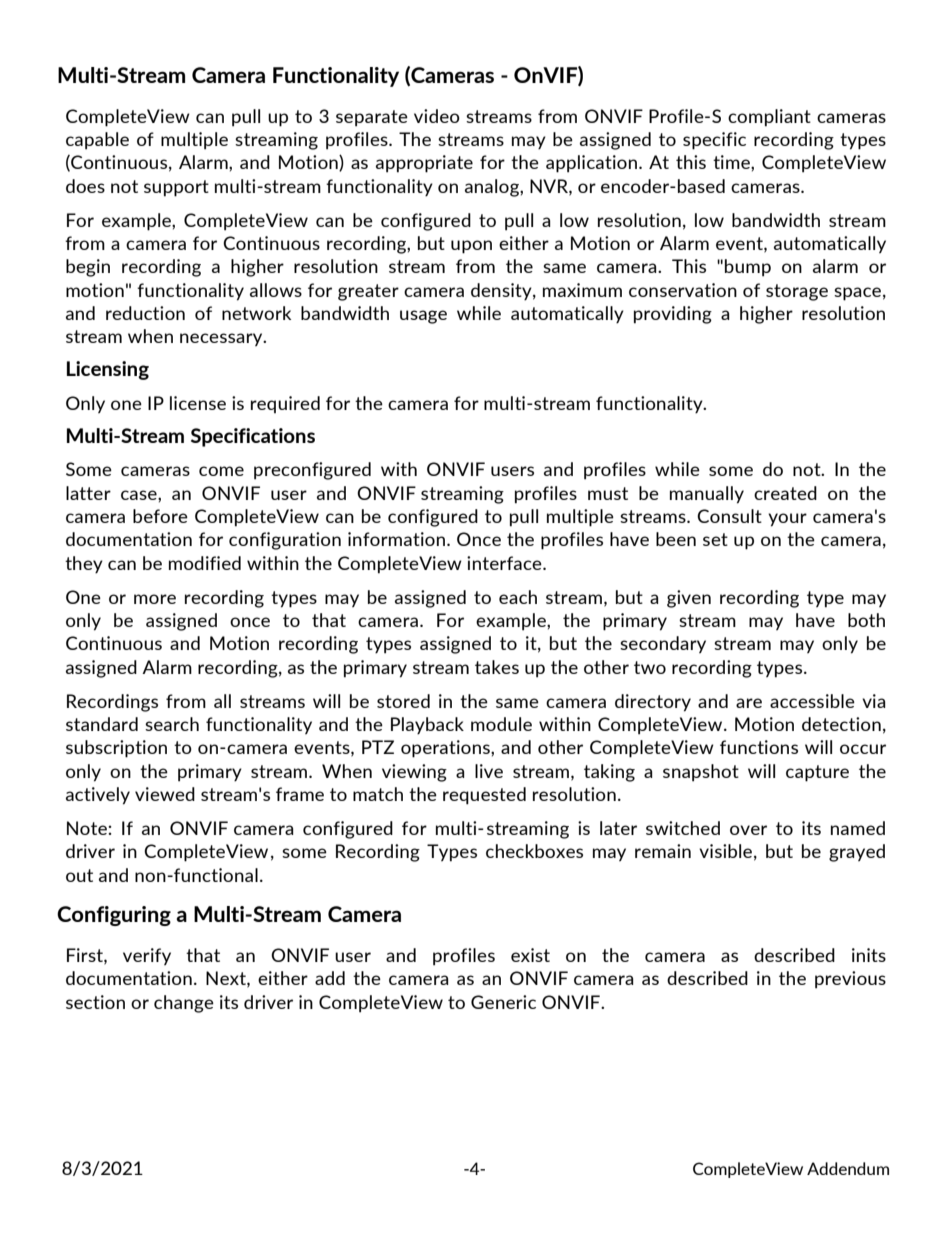  I want to click on case, so click(140, 495).
